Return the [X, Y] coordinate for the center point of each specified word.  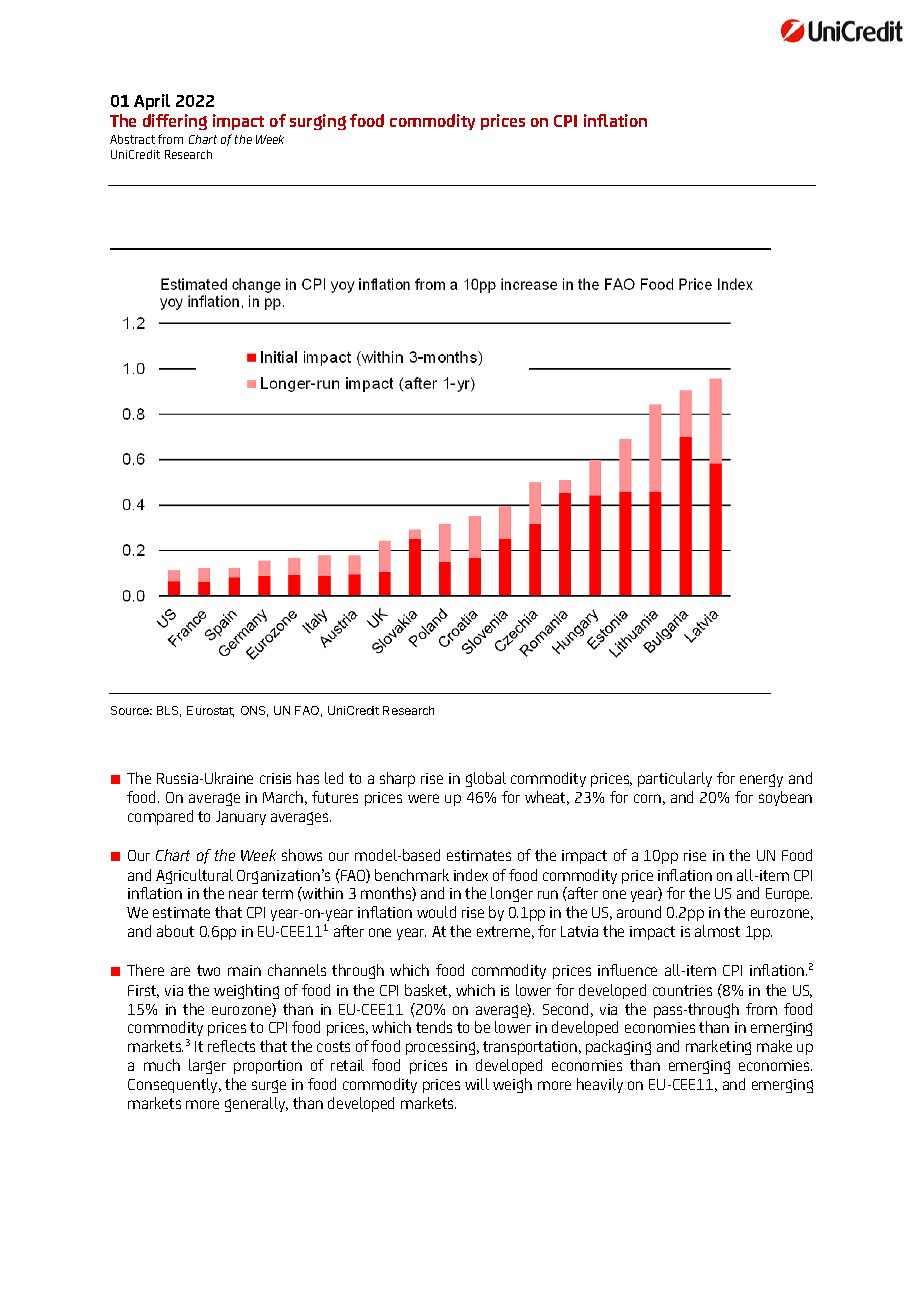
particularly [675, 779]
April [152, 102]
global [486, 779]
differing [175, 122]
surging [318, 122]
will [477, 1084]
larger [207, 1066]
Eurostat [210, 711]
